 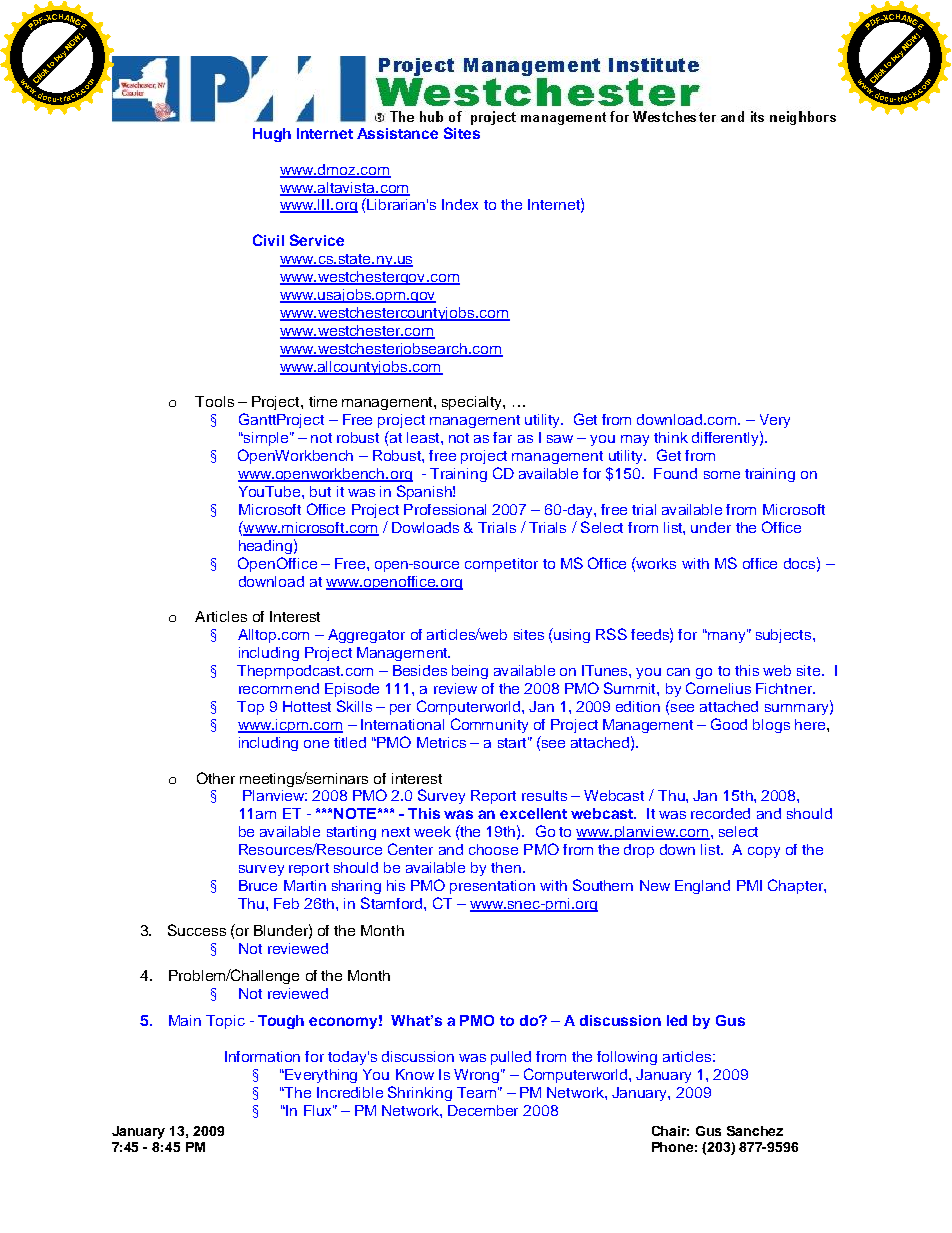 I want to click on recommend, so click(x=279, y=688).
